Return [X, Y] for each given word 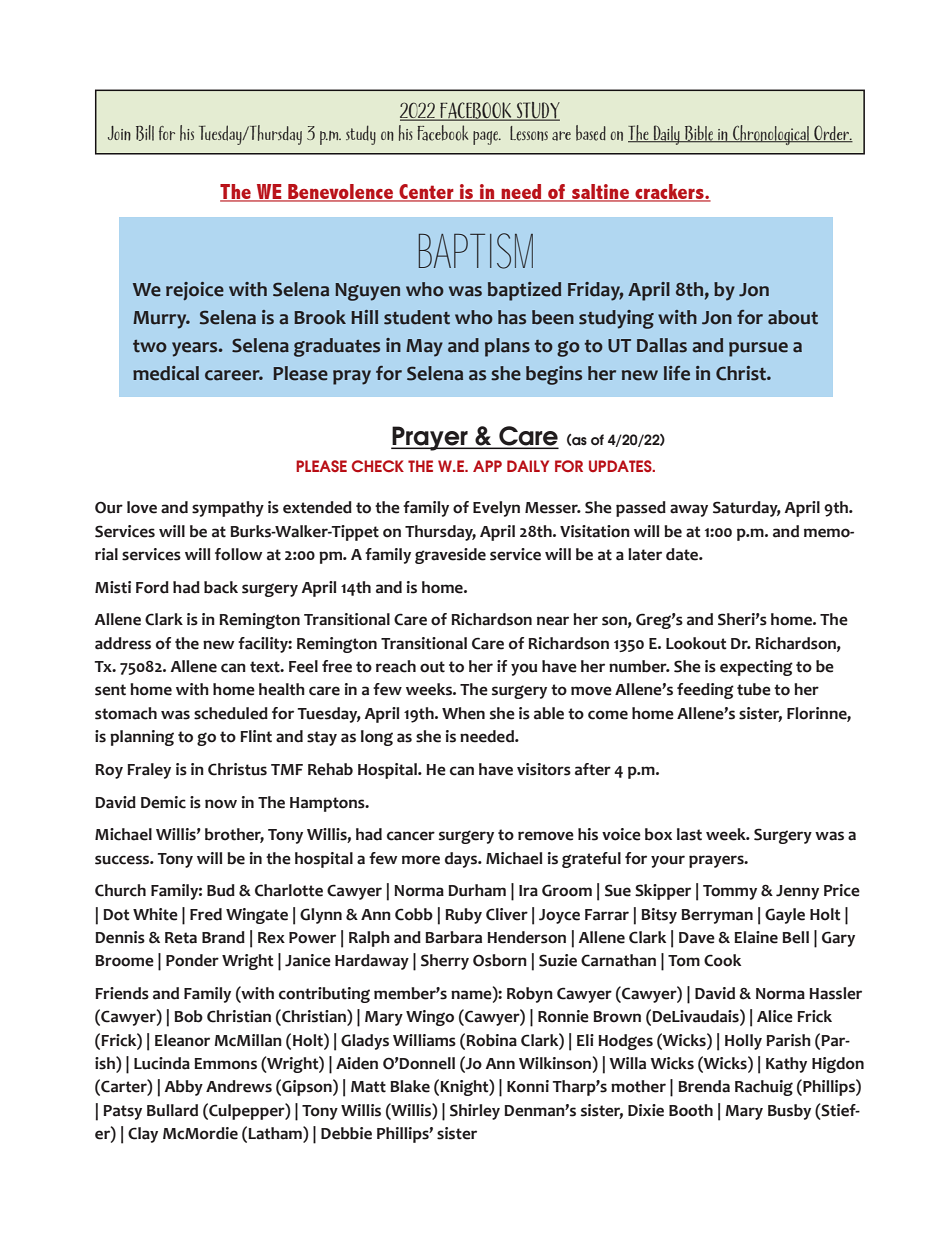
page [486, 138]
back [221, 587]
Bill [145, 133]
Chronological [771, 135]
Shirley [475, 1112]
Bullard [172, 1110]
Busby [789, 1112]
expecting [756, 668]
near [553, 621]
